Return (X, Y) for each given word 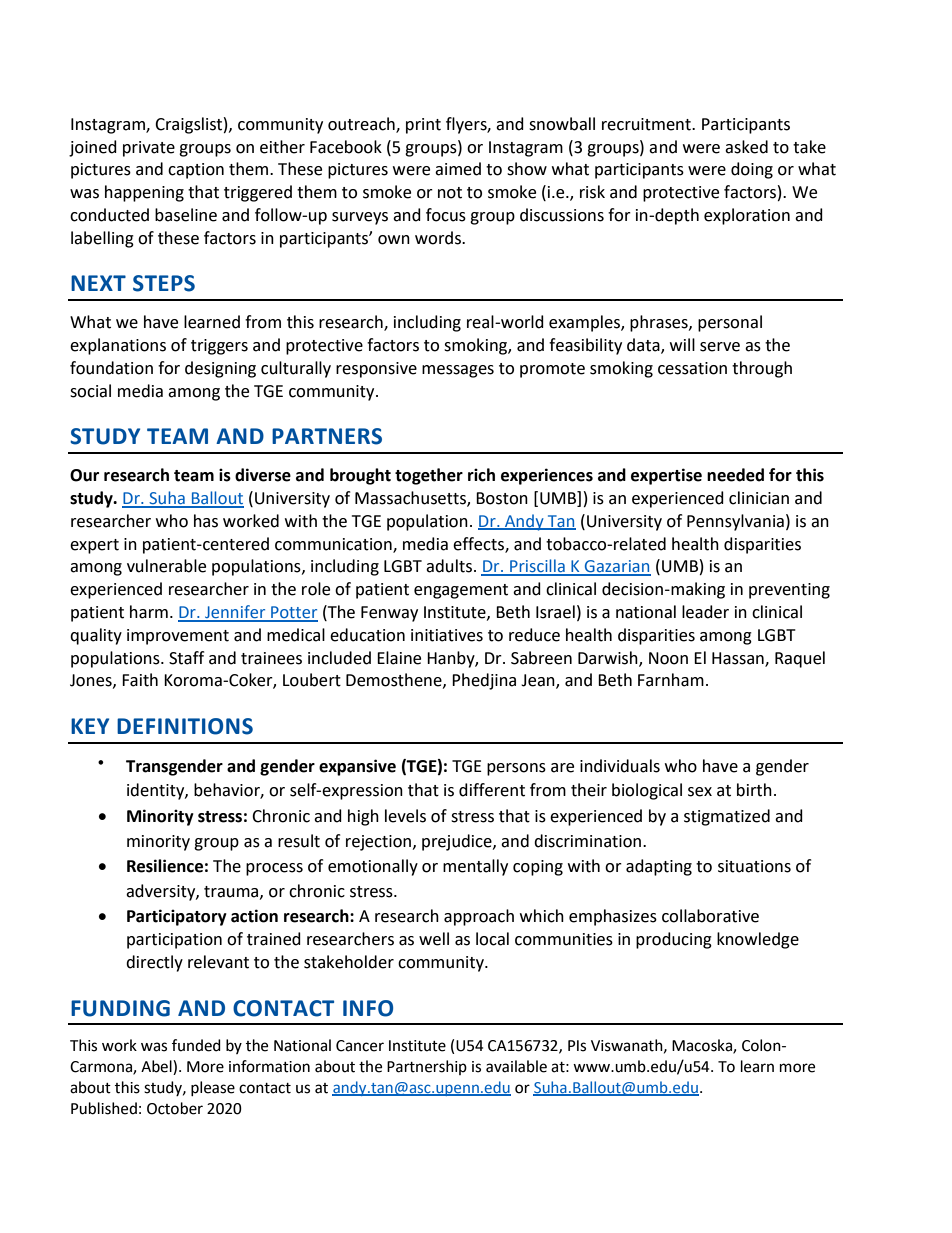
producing (674, 940)
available (516, 1066)
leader (705, 612)
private (149, 149)
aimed (458, 169)
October (175, 1108)
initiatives (447, 635)
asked (746, 147)
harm (149, 612)
